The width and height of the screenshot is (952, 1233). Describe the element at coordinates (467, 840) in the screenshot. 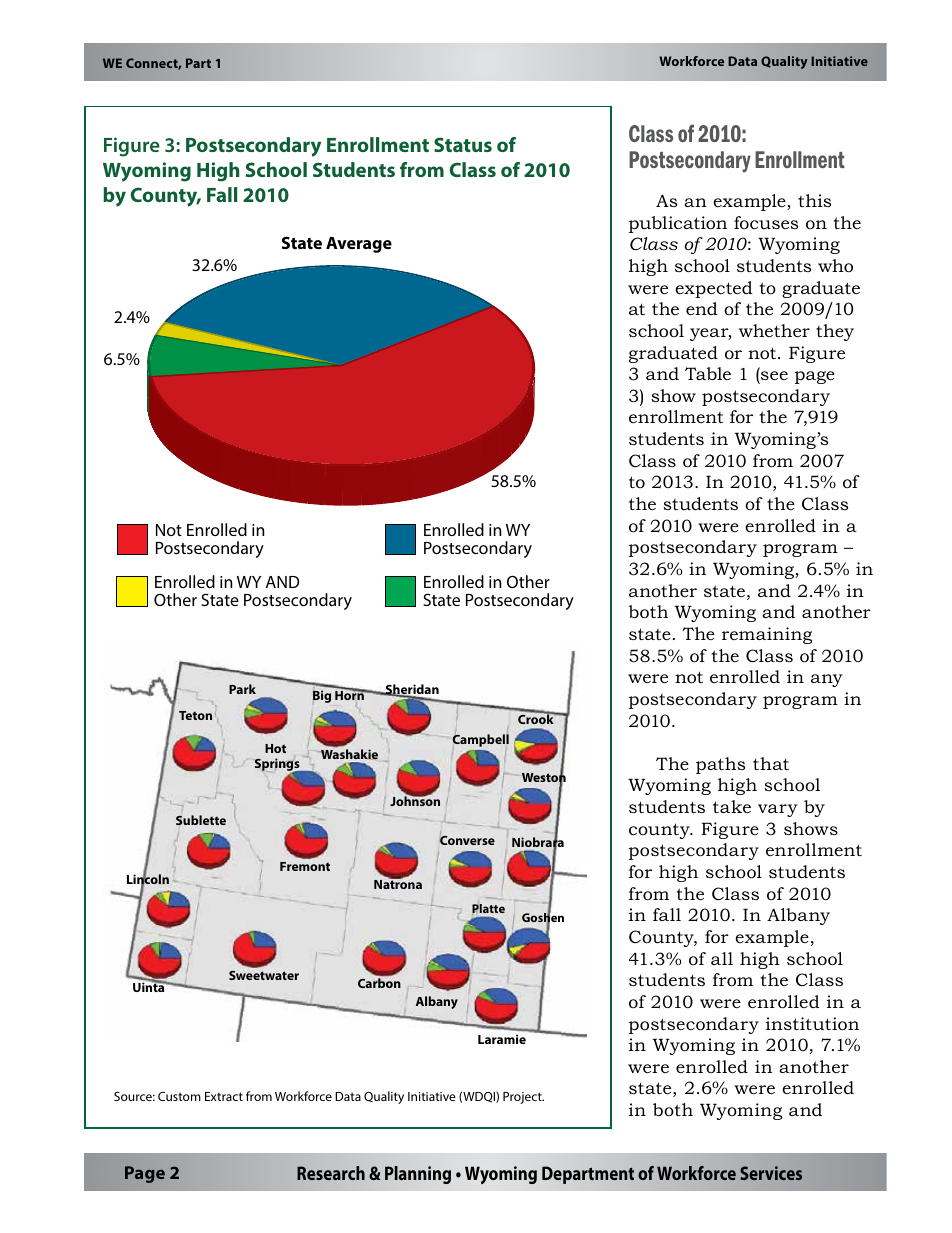

I see `Converse` at that location.
